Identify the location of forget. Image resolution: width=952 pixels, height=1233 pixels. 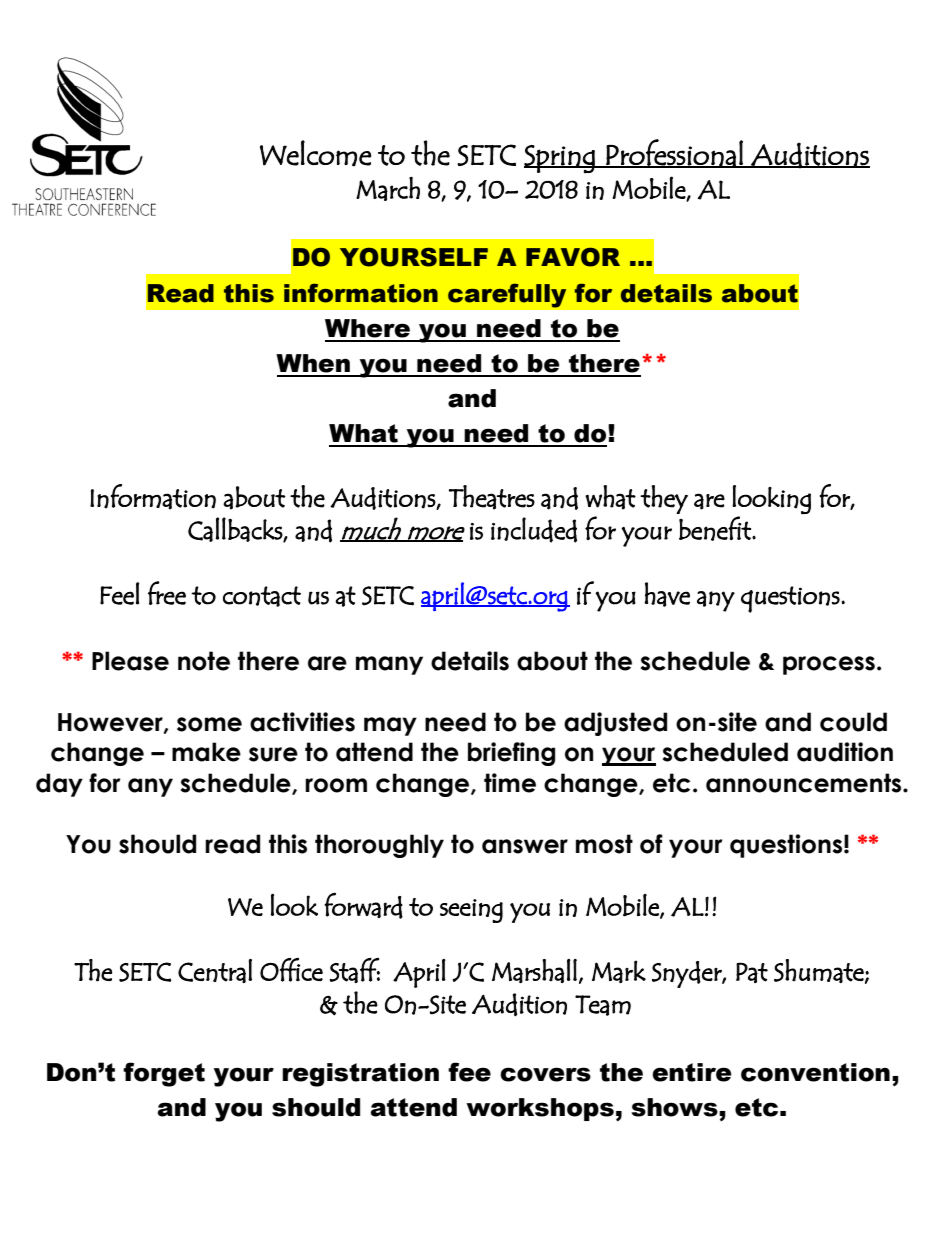
(164, 1074).
